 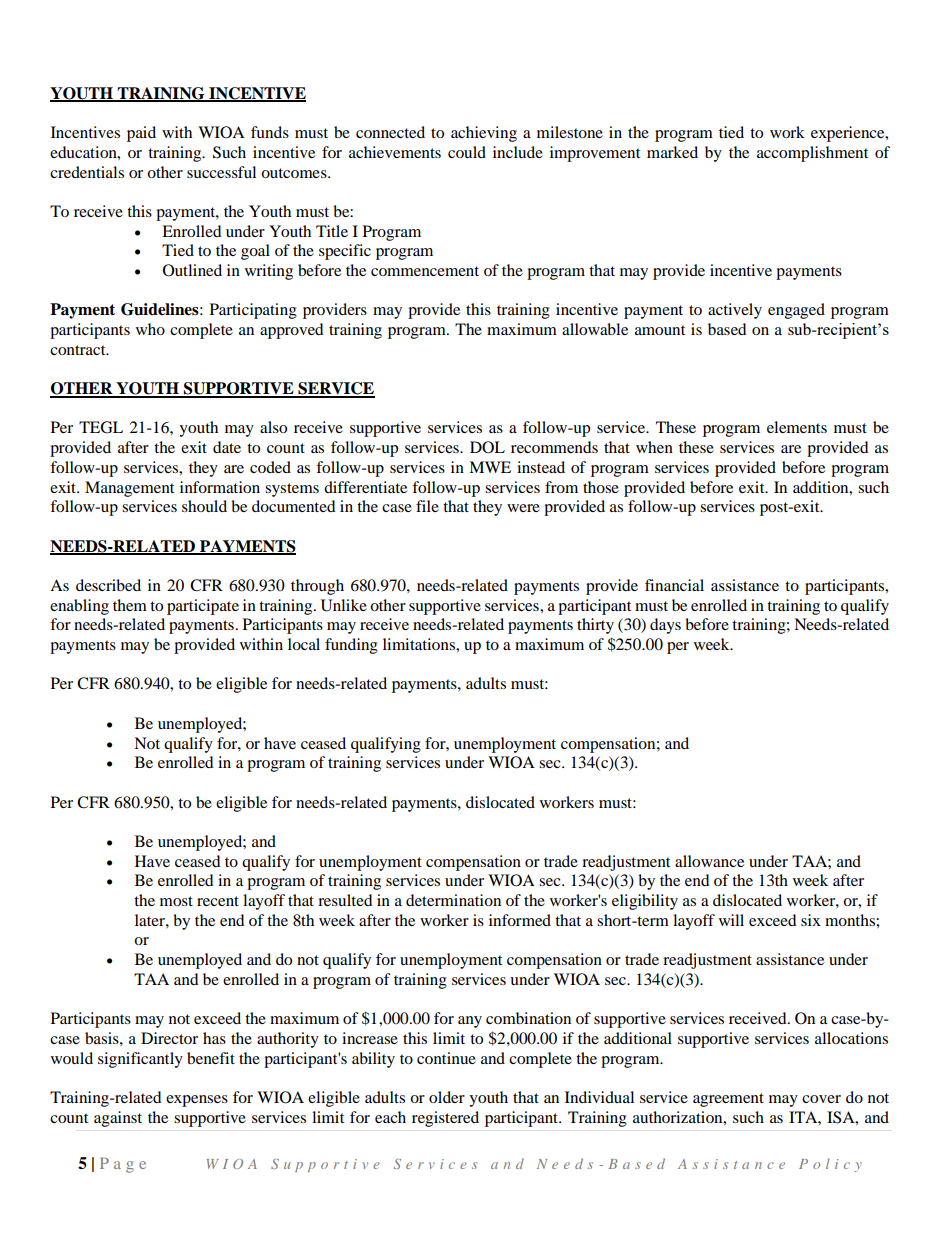 I want to click on who, so click(x=150, y=329).
